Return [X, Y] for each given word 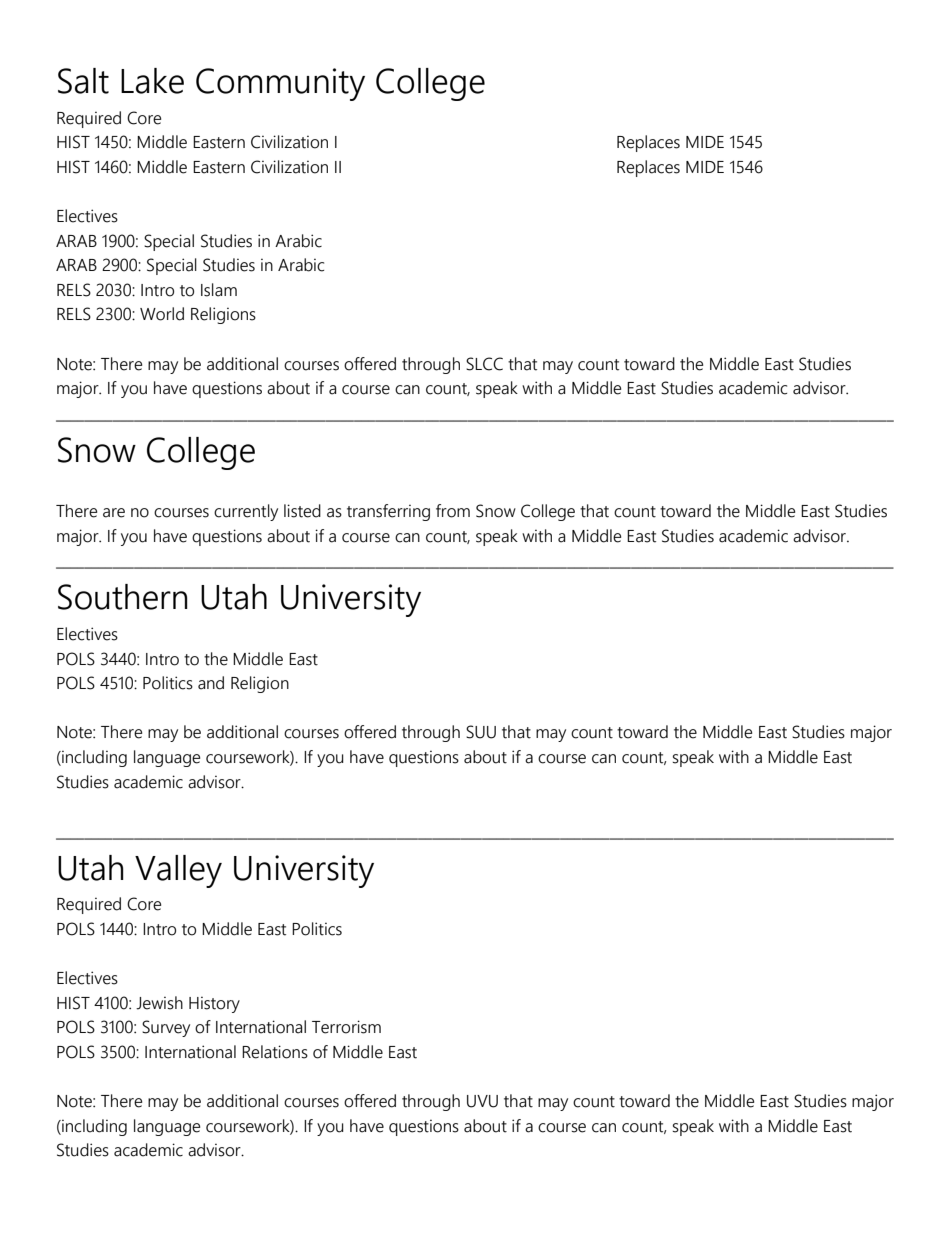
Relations [275, 1052]
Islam [219, 290]
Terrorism [346, 1027]
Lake [152, 81]
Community [280, 84]
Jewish [159, 1003]
